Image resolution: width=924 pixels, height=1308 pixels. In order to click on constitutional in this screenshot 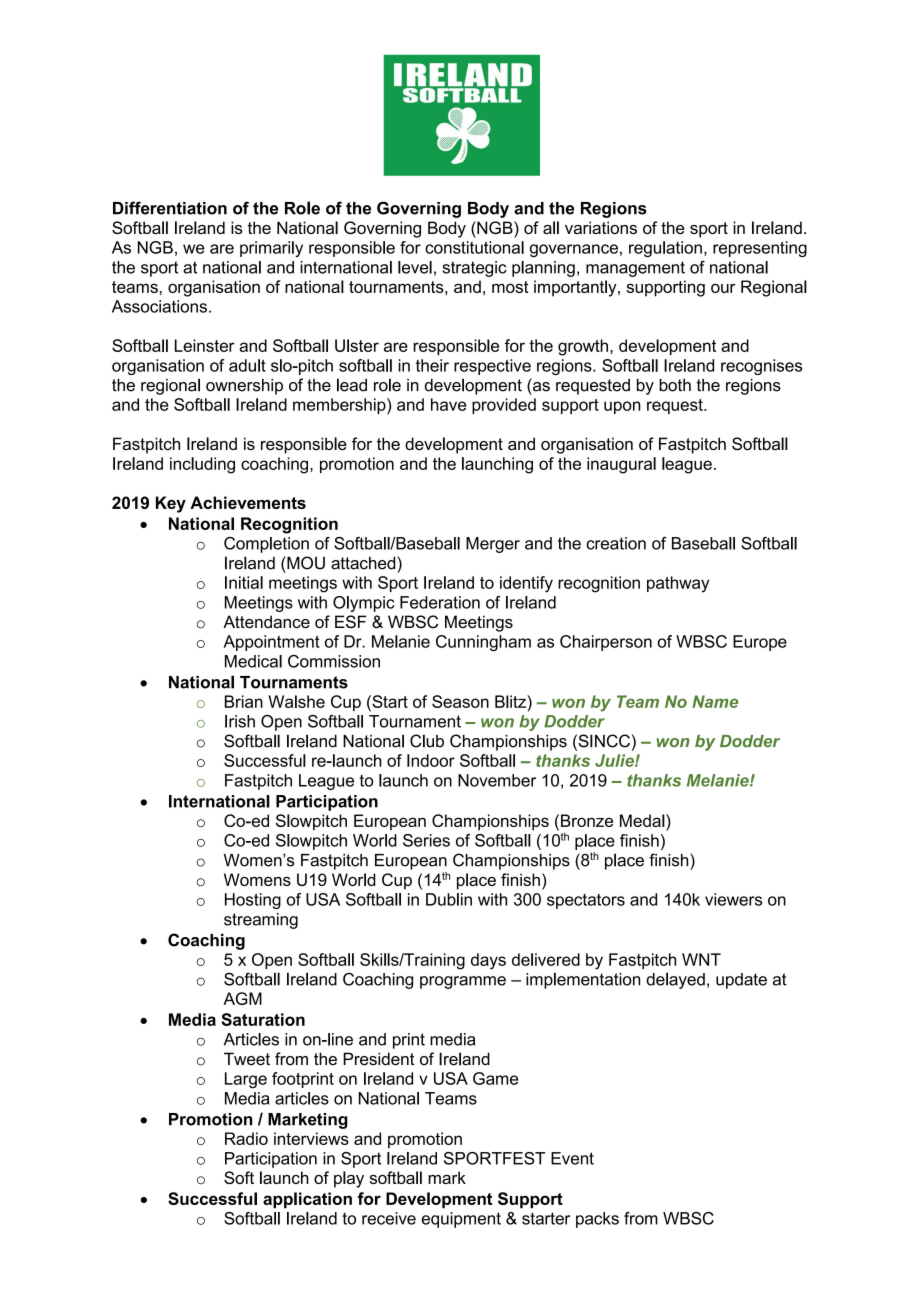, I will do `click(474, 247)`.
